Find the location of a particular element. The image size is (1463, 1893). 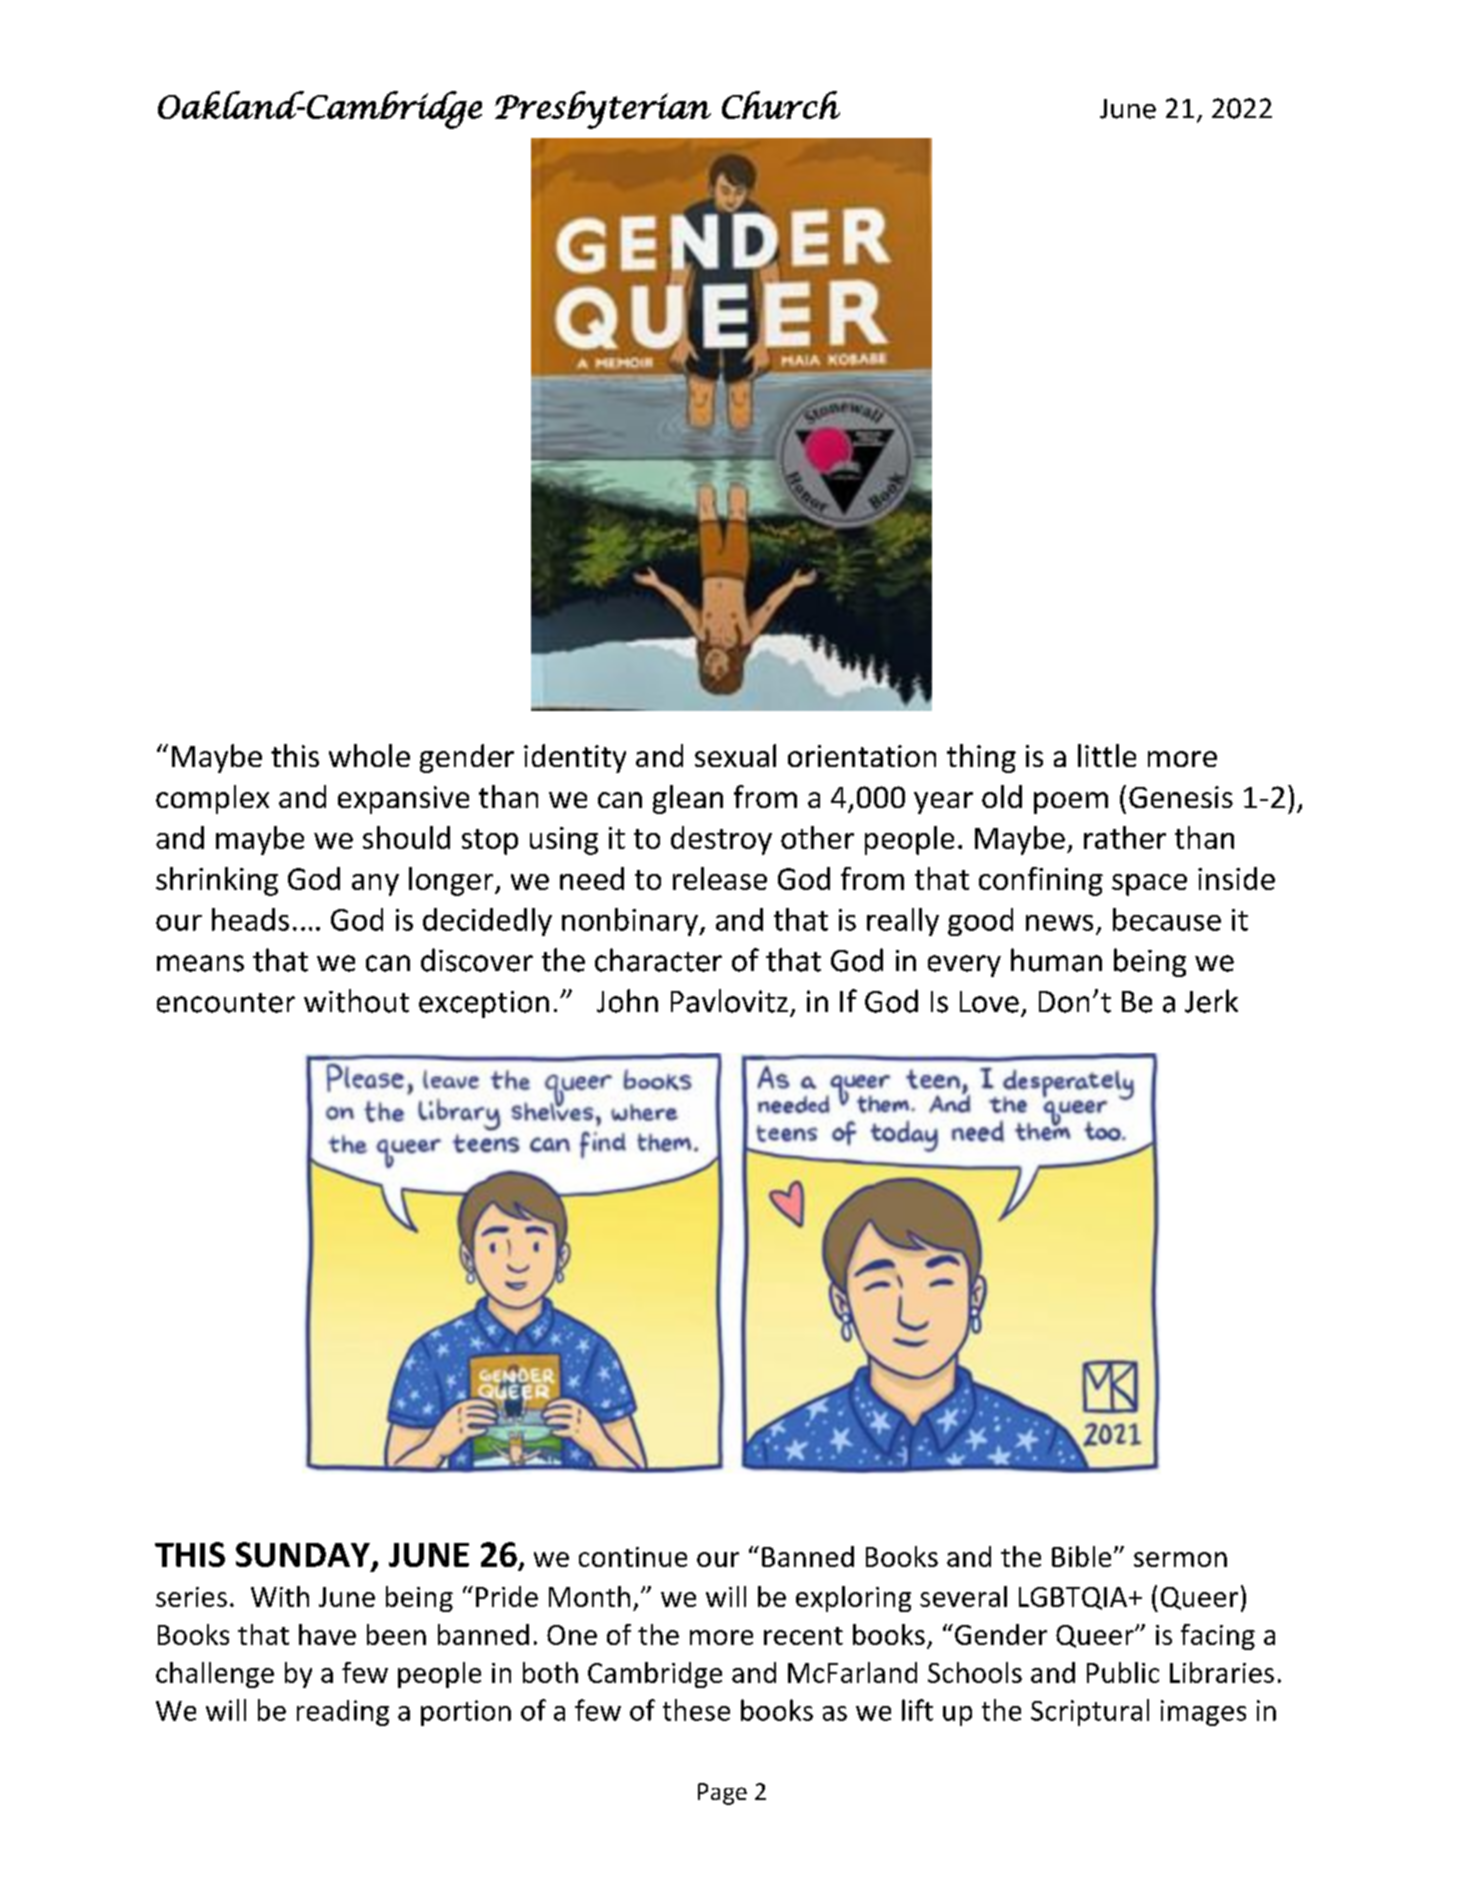

Jerk is located at coordinates (1211, 1001).
